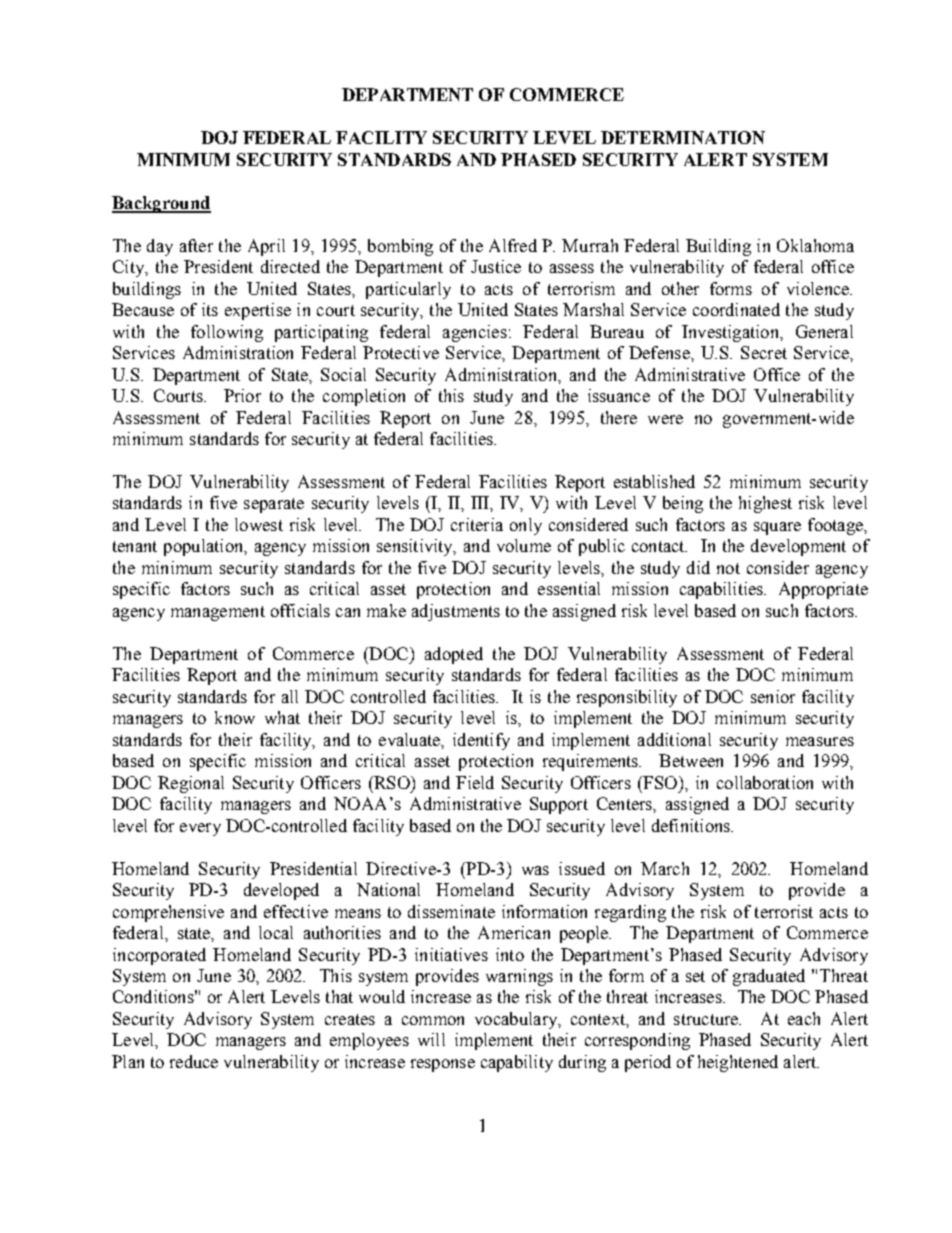  I want to click on vocabulary, so click(517, 1020).
